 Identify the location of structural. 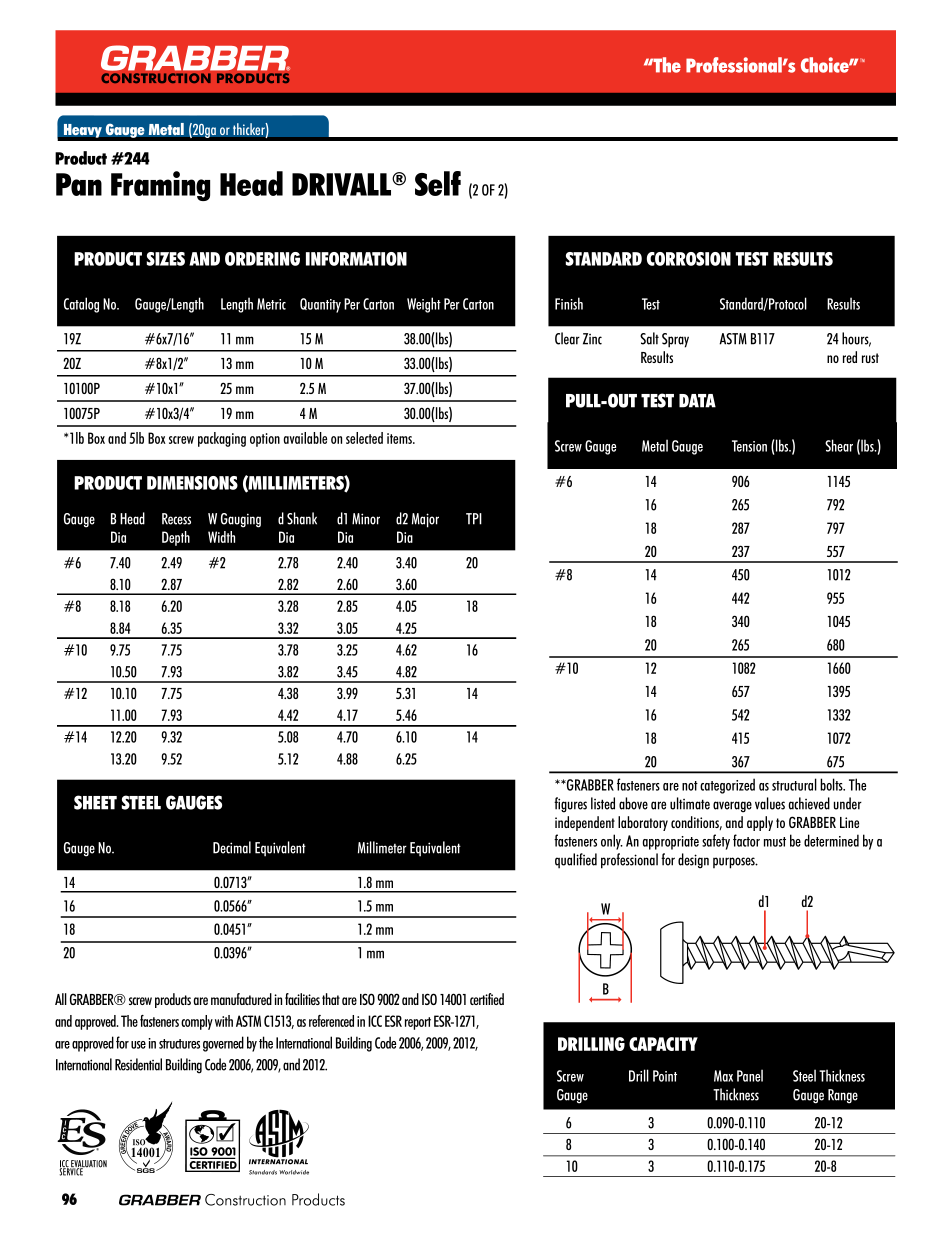
(794, 784).
